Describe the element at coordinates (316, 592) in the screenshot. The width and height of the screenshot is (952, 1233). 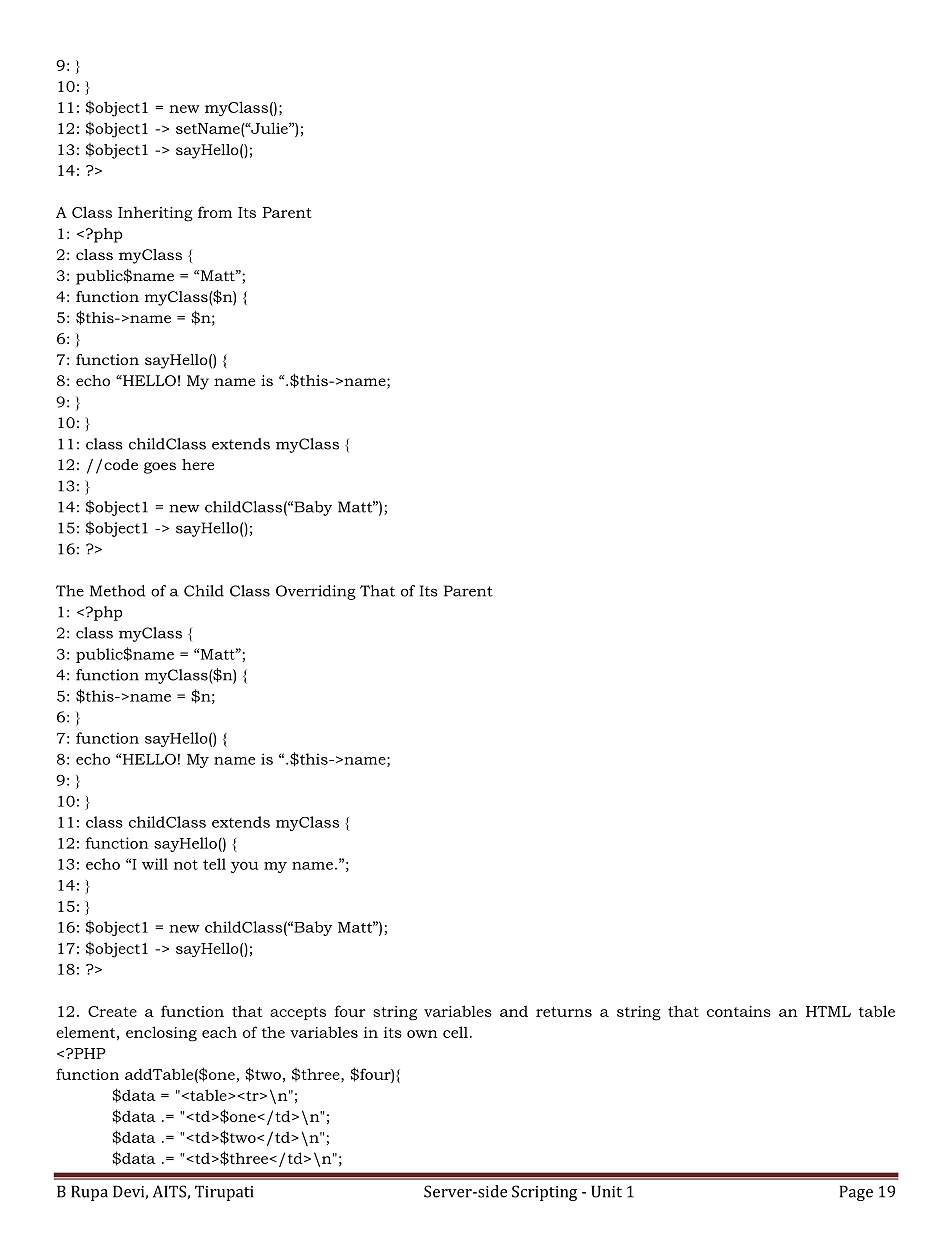
I see `Overriding` at that location.
